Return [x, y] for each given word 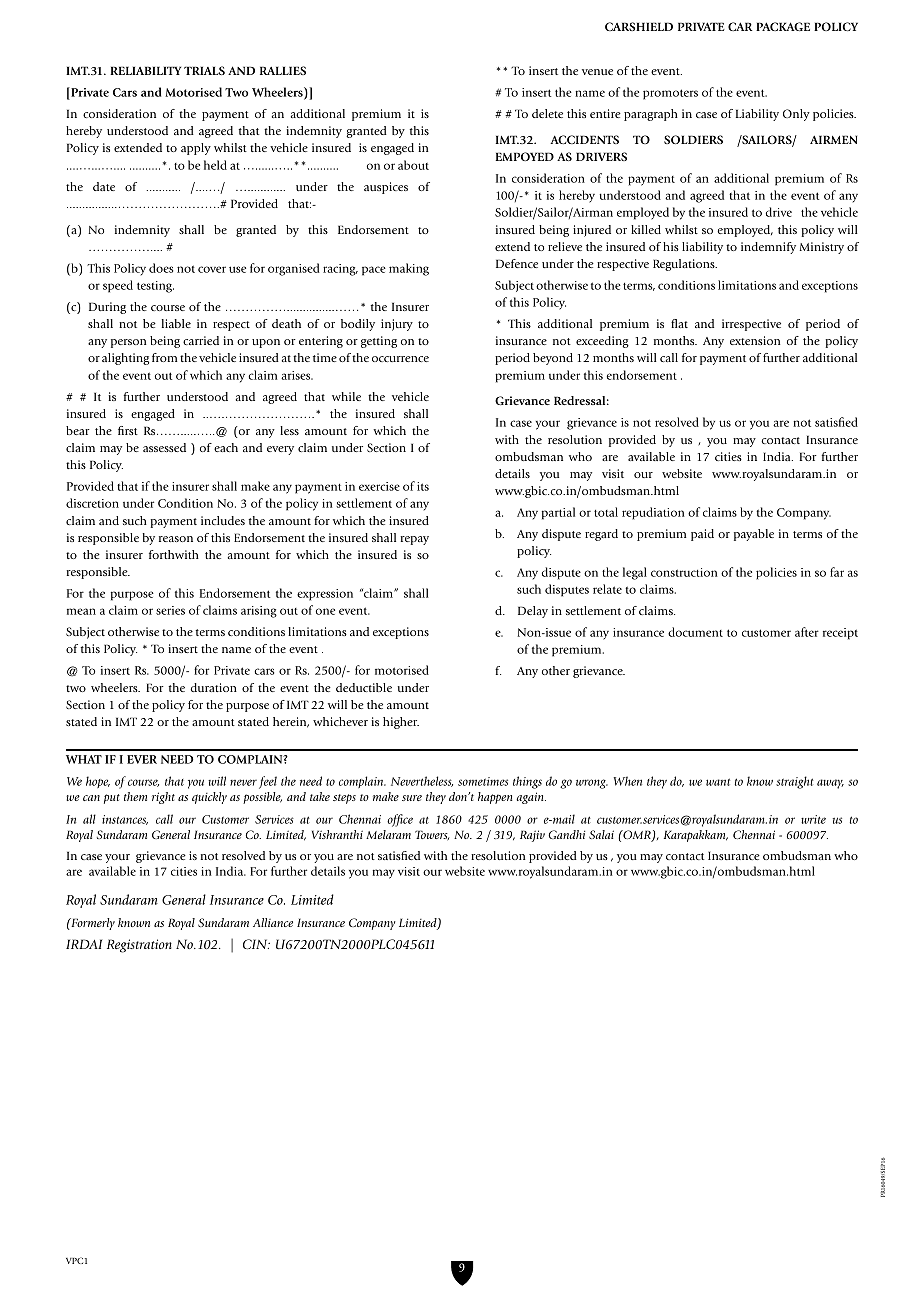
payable [754, 535]
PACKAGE [783, 26]
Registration [139, 946]
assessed [164, 447]
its [423, 486]
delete [547, 113]
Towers [432, 835]
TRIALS [204, 70]
